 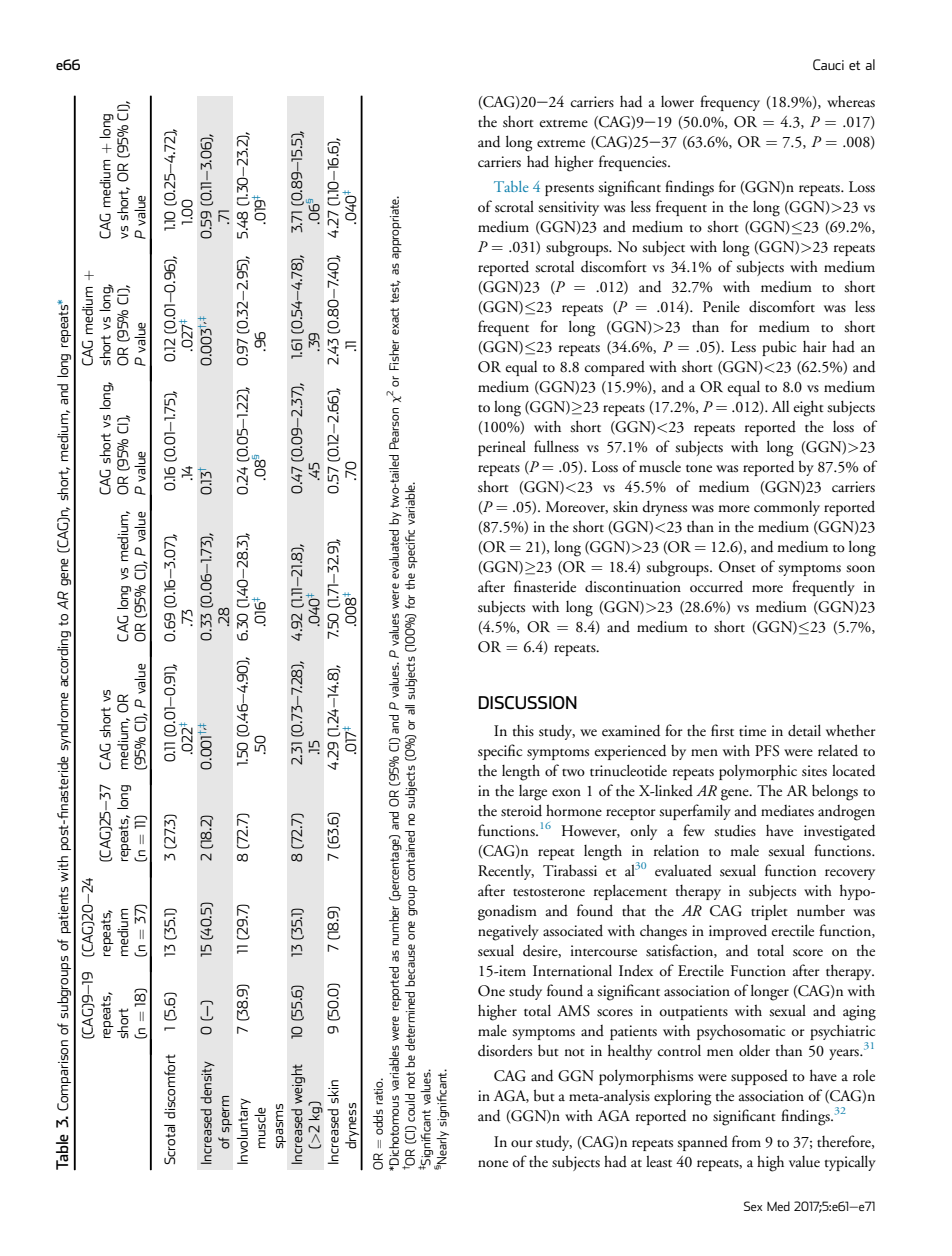 What do you see at coordinates (850, 874) in the screenshot?
I see `recovery` at bounding box center [850, 874].
